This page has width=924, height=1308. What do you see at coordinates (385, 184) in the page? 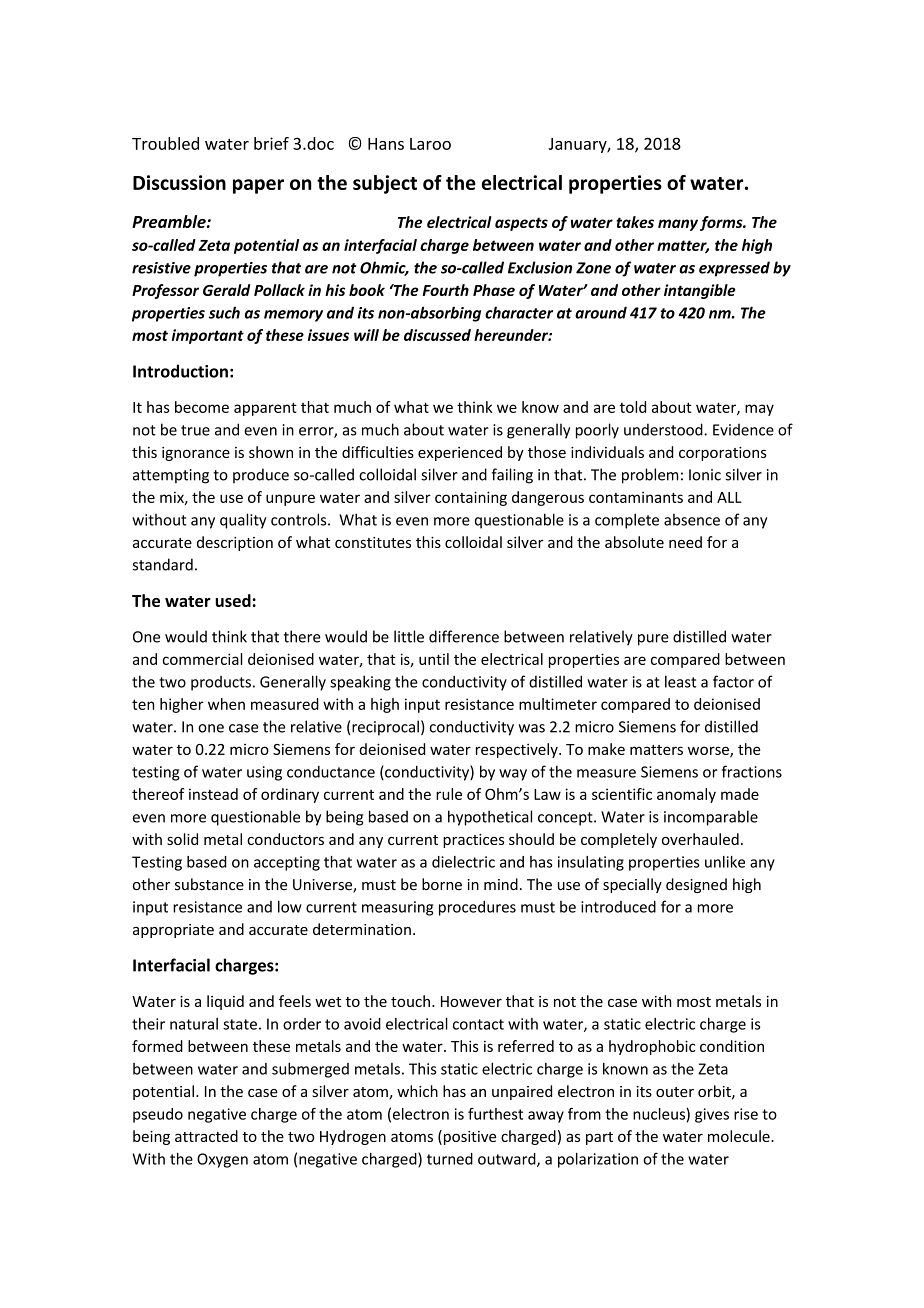
I see `subject` at bounding box center [385, 184].
